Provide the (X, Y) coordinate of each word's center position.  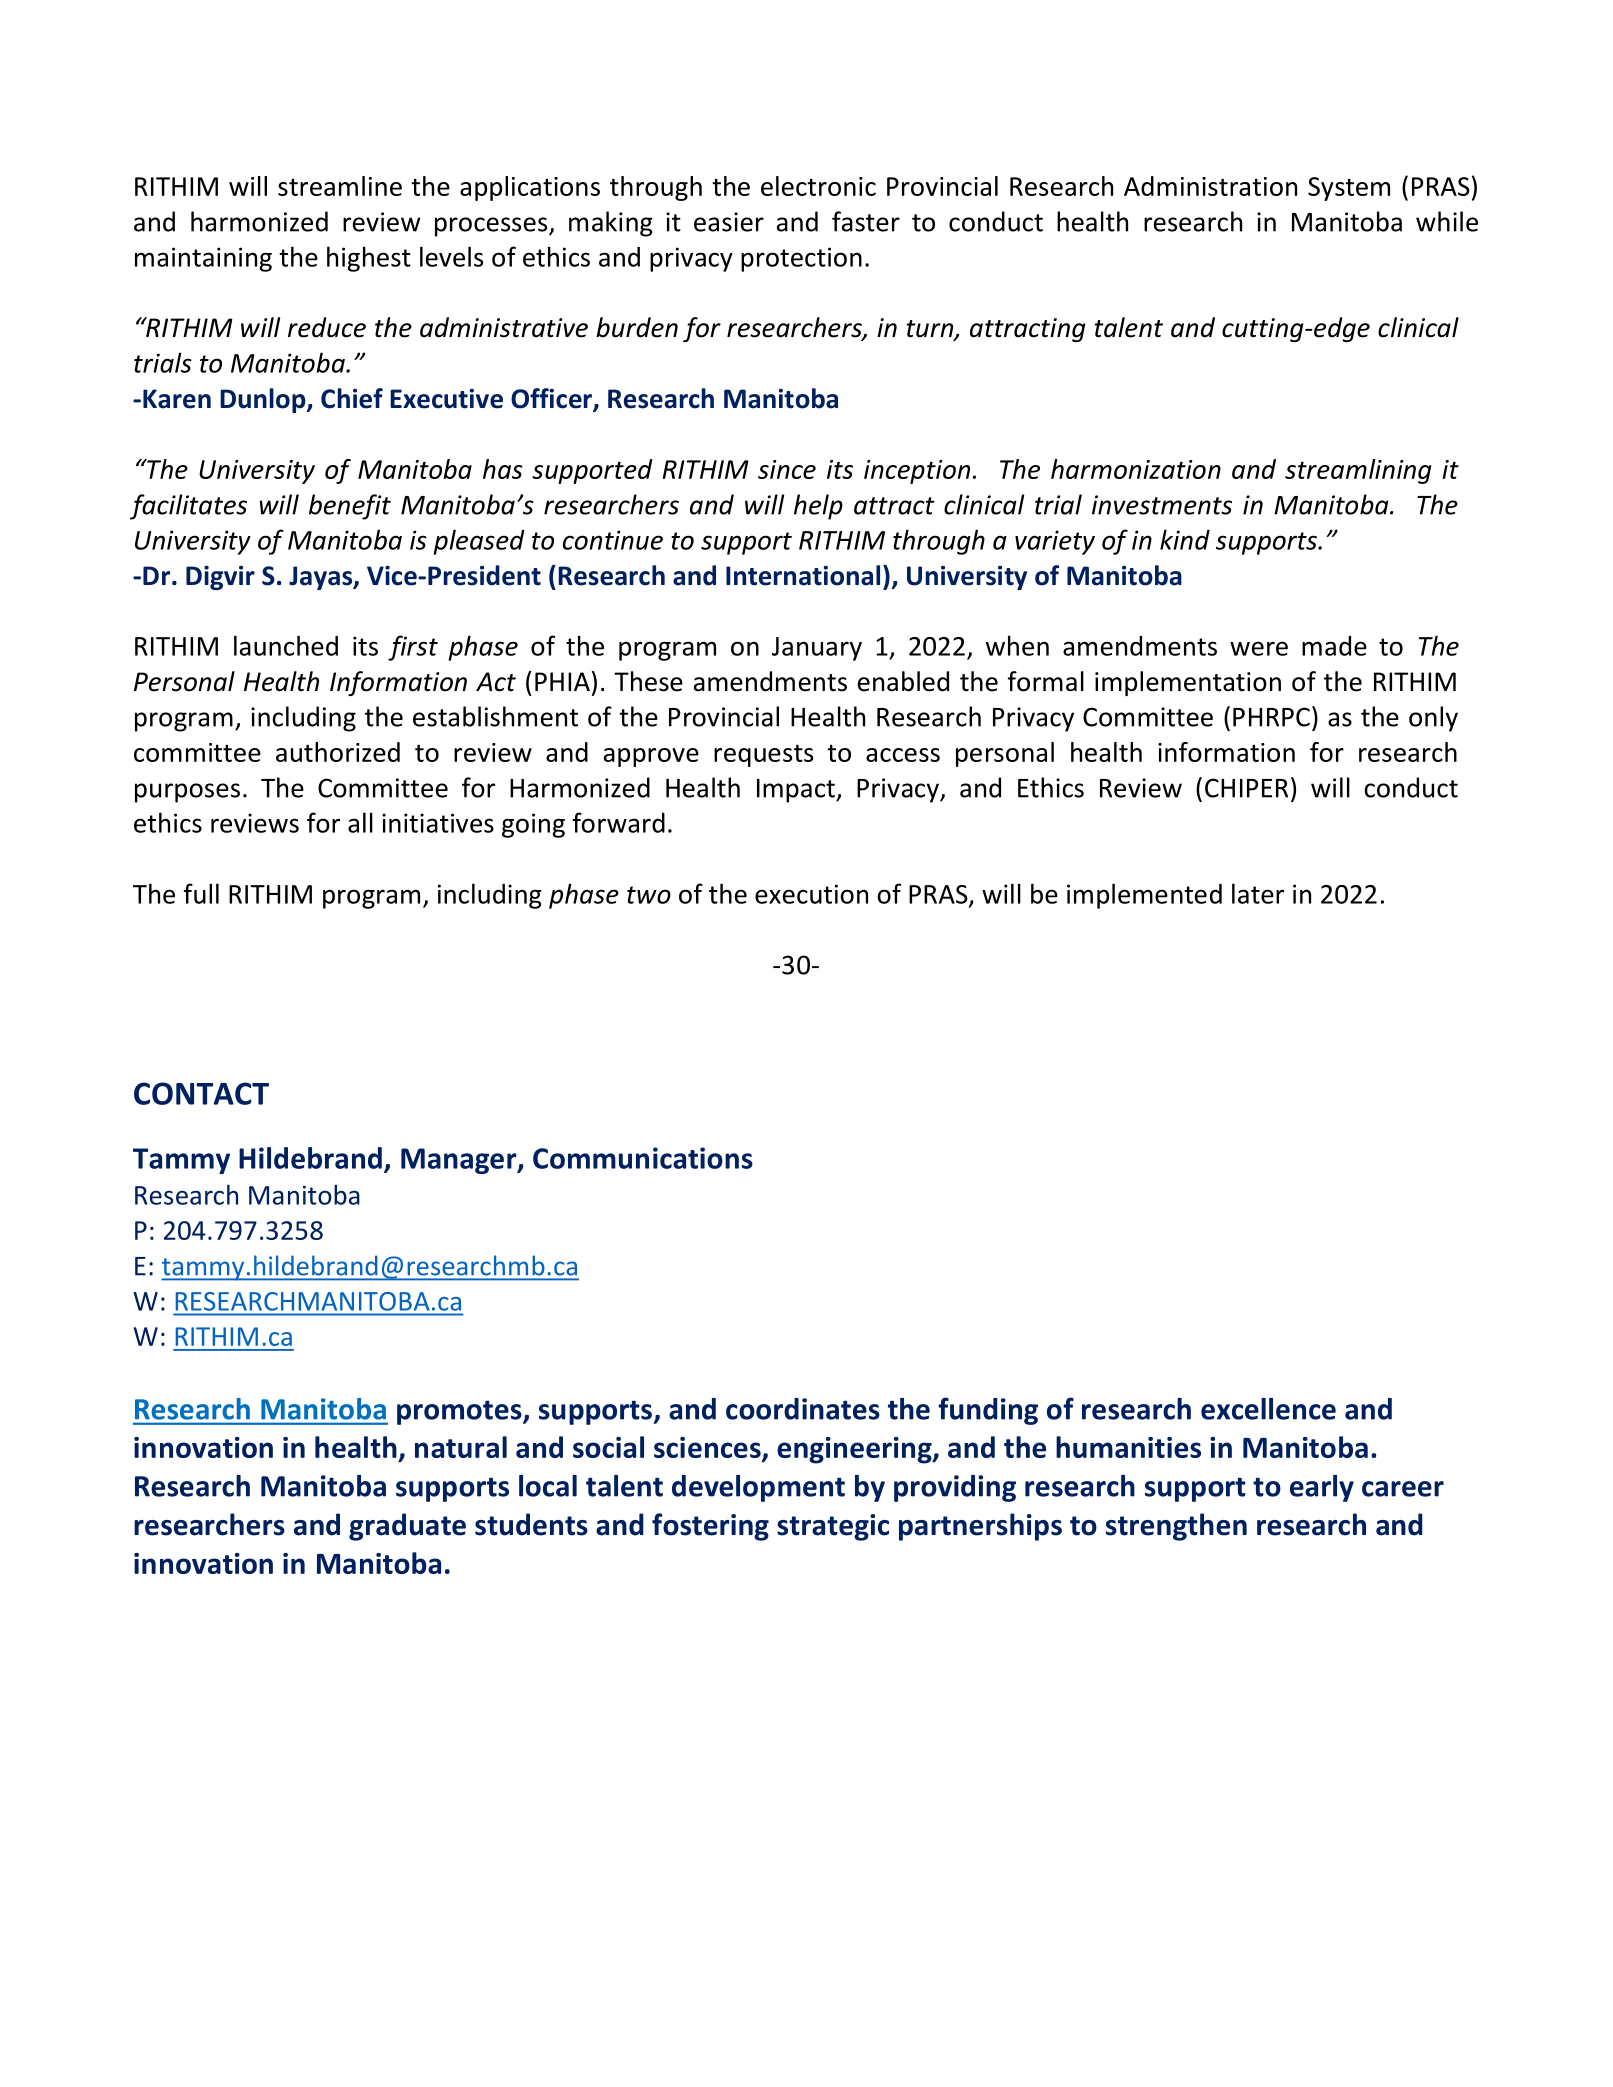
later (1258, 893)
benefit (350, 507)
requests (763, 755)
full (201, 893)
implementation (1188, 683)
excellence (1268, 1409)
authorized (338, 752)
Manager (460, 1161)
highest (369, 259)
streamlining (1358, 471)
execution (811, 894)
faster (866, 221)
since (787, 469)
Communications (643, 1158)
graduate (407, 1527)
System (1349, 189)
